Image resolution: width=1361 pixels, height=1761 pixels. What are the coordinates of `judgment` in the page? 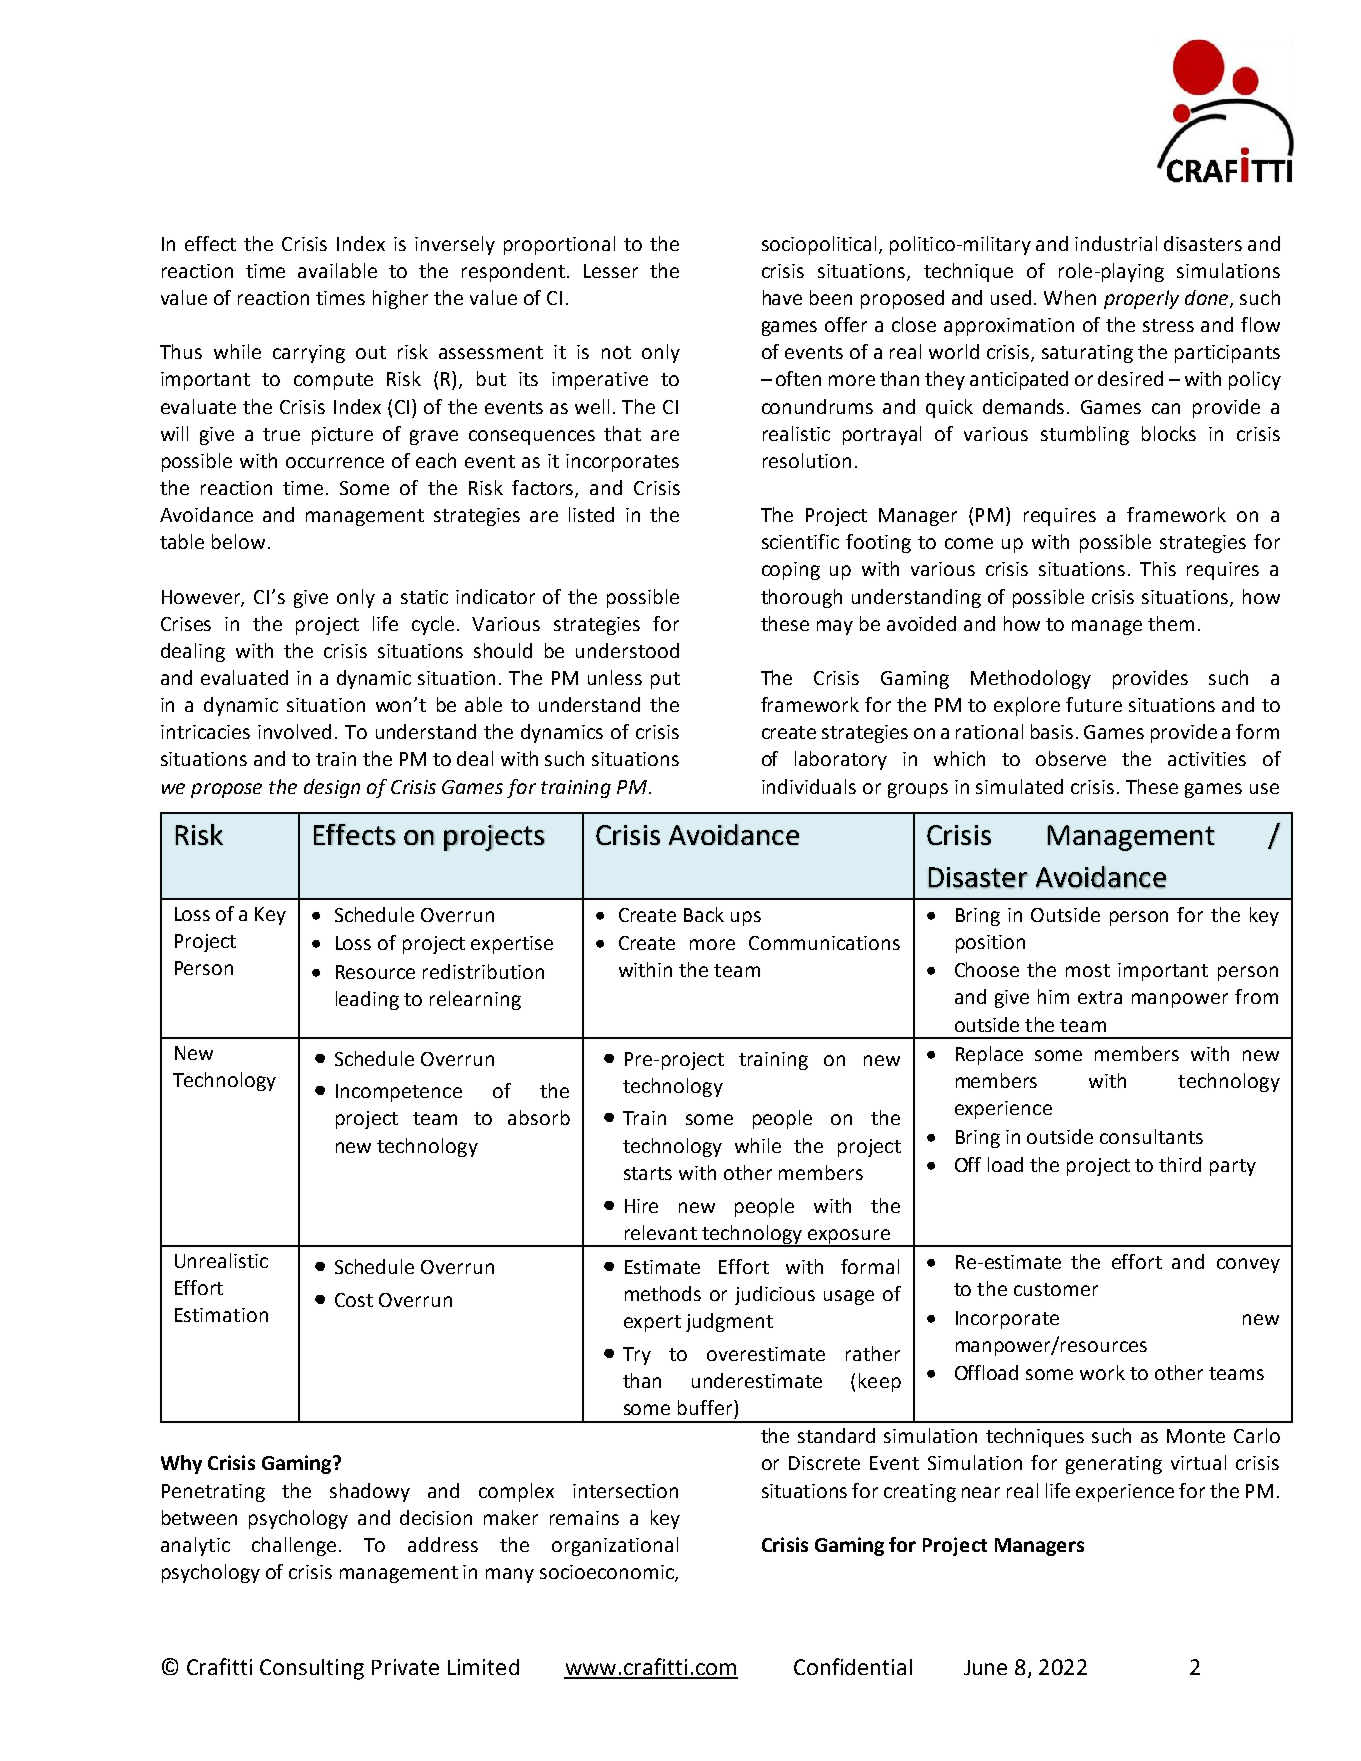 It's located at (729, 1322).
